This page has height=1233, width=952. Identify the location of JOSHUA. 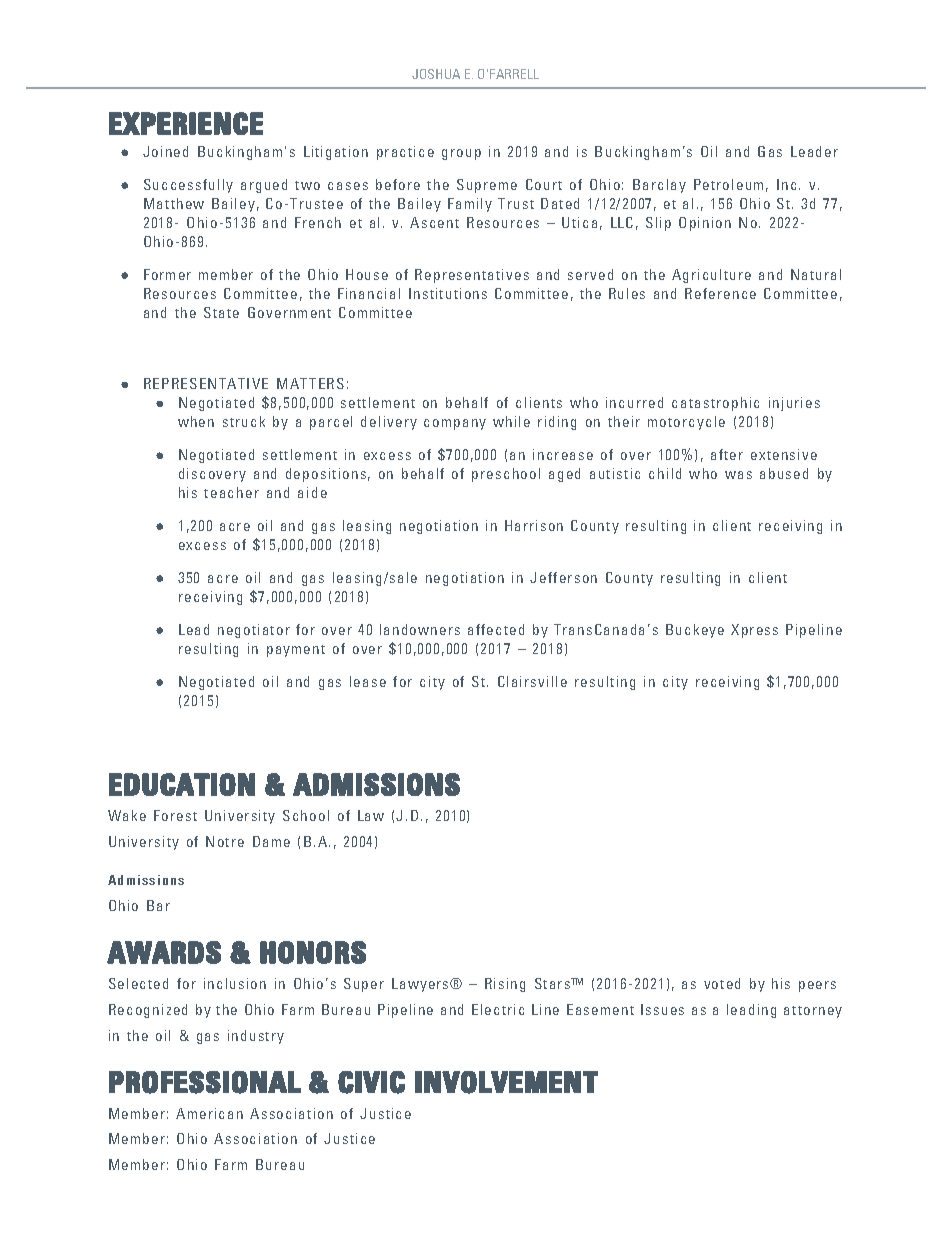
(436, 74).
